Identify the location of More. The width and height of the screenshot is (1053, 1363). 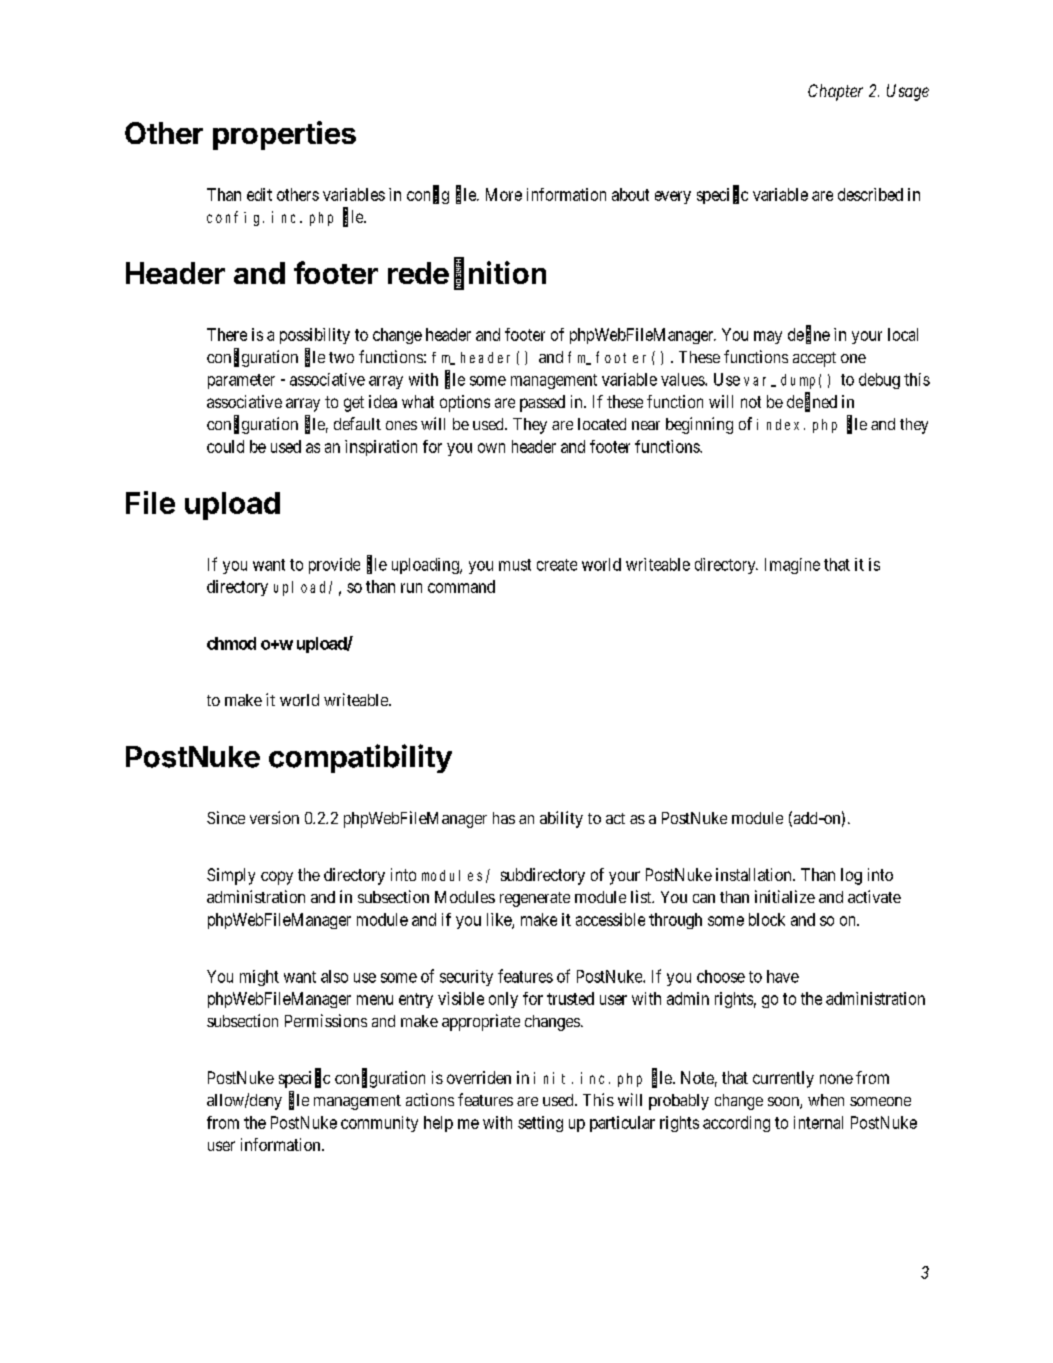
(504, 194).
